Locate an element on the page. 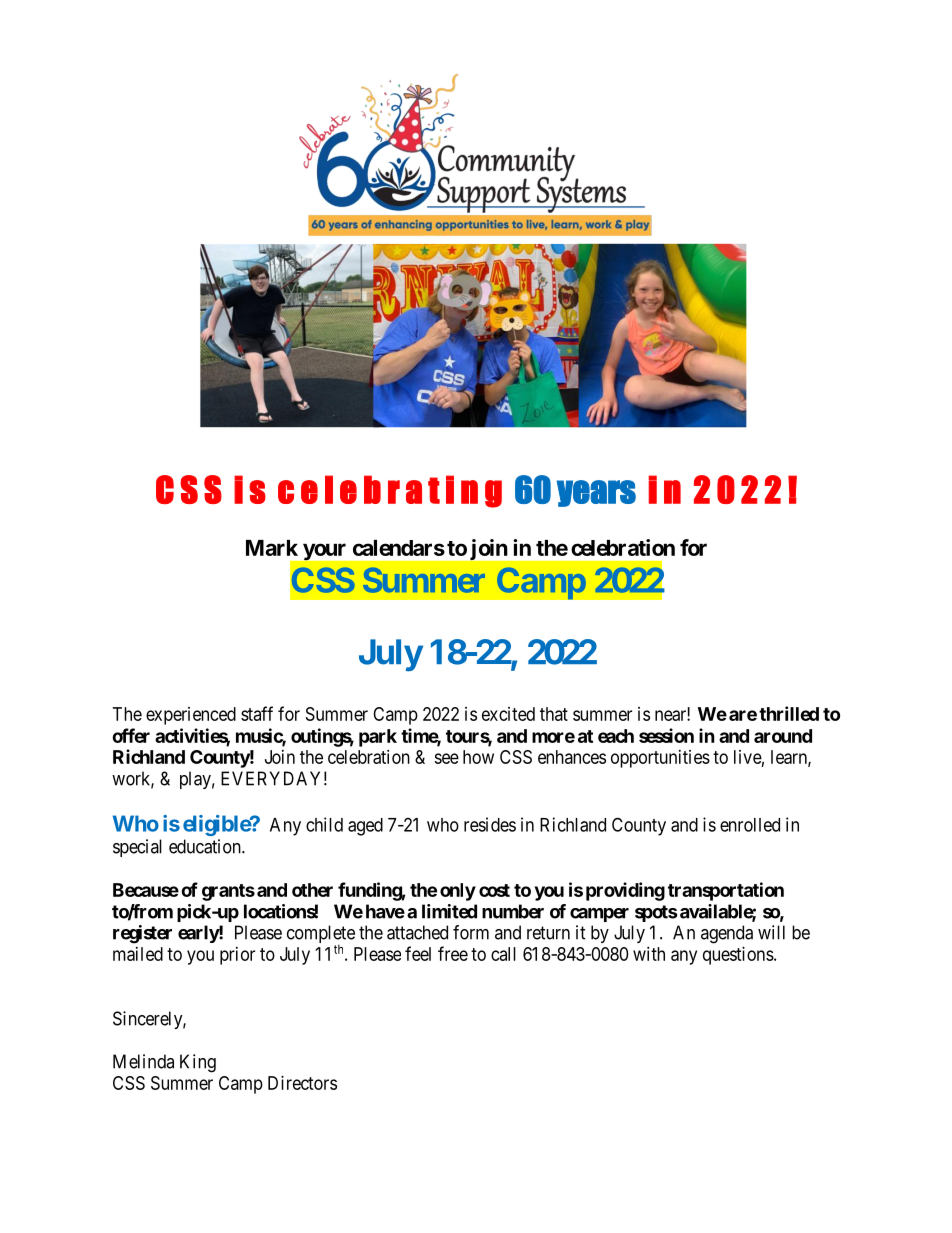 The image size is (952, 1233). transportation is located at coordinates (726, 891).
